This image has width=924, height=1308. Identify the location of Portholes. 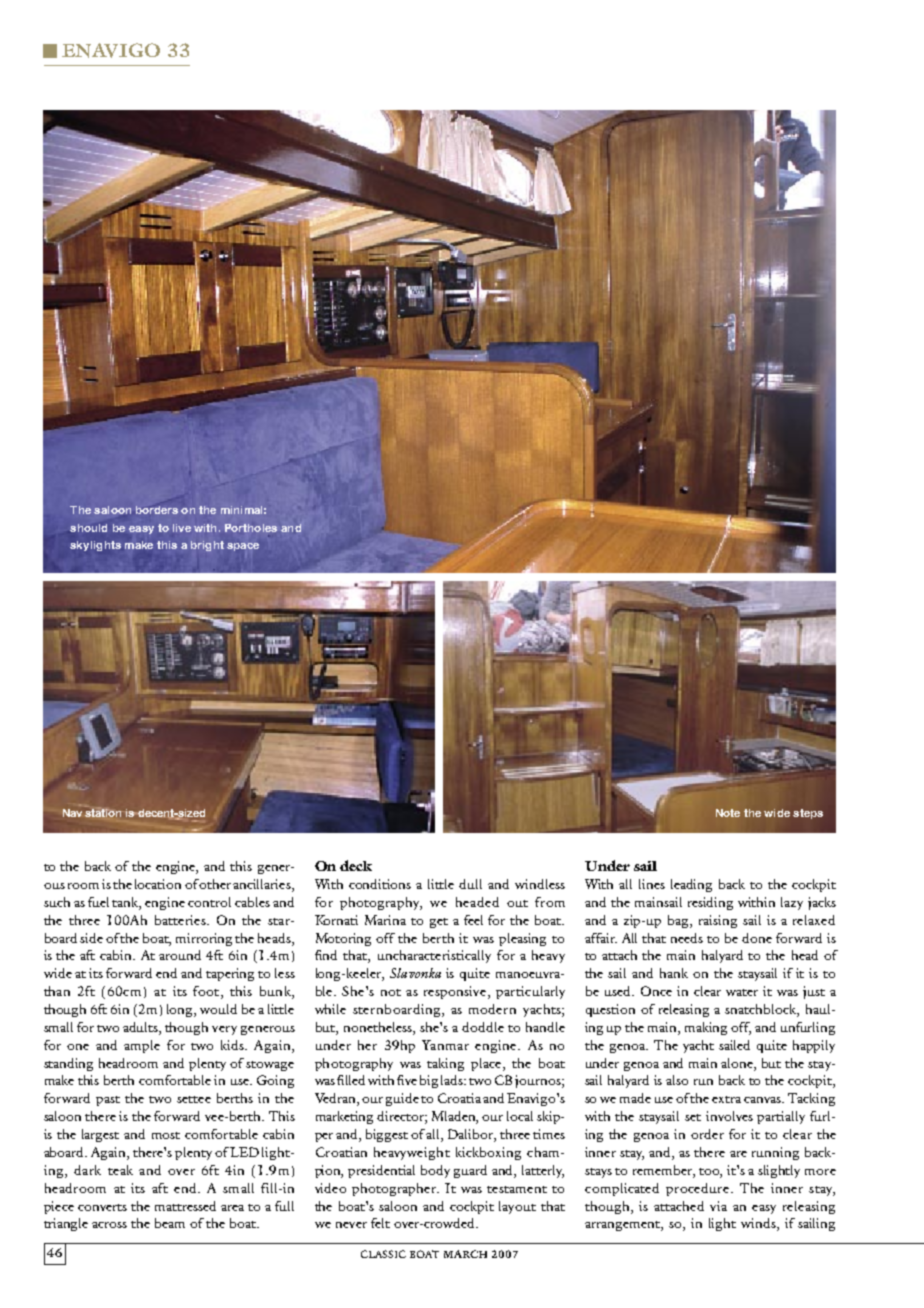
(251, 528).
